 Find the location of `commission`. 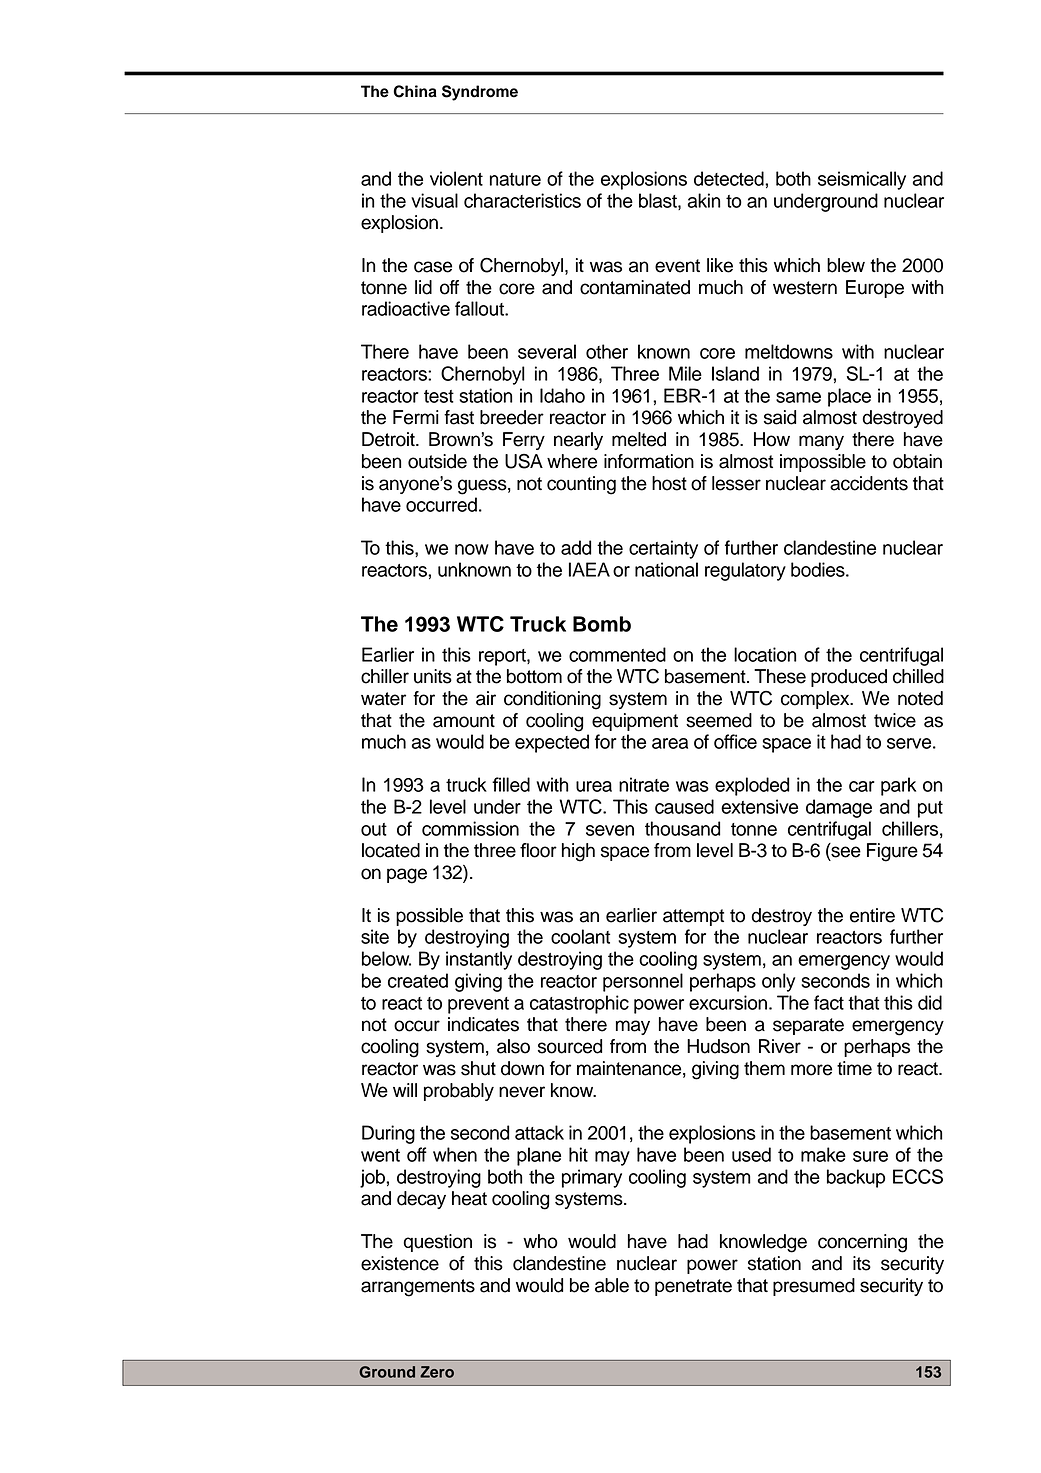

commission is located at coordinates (470, 828).
